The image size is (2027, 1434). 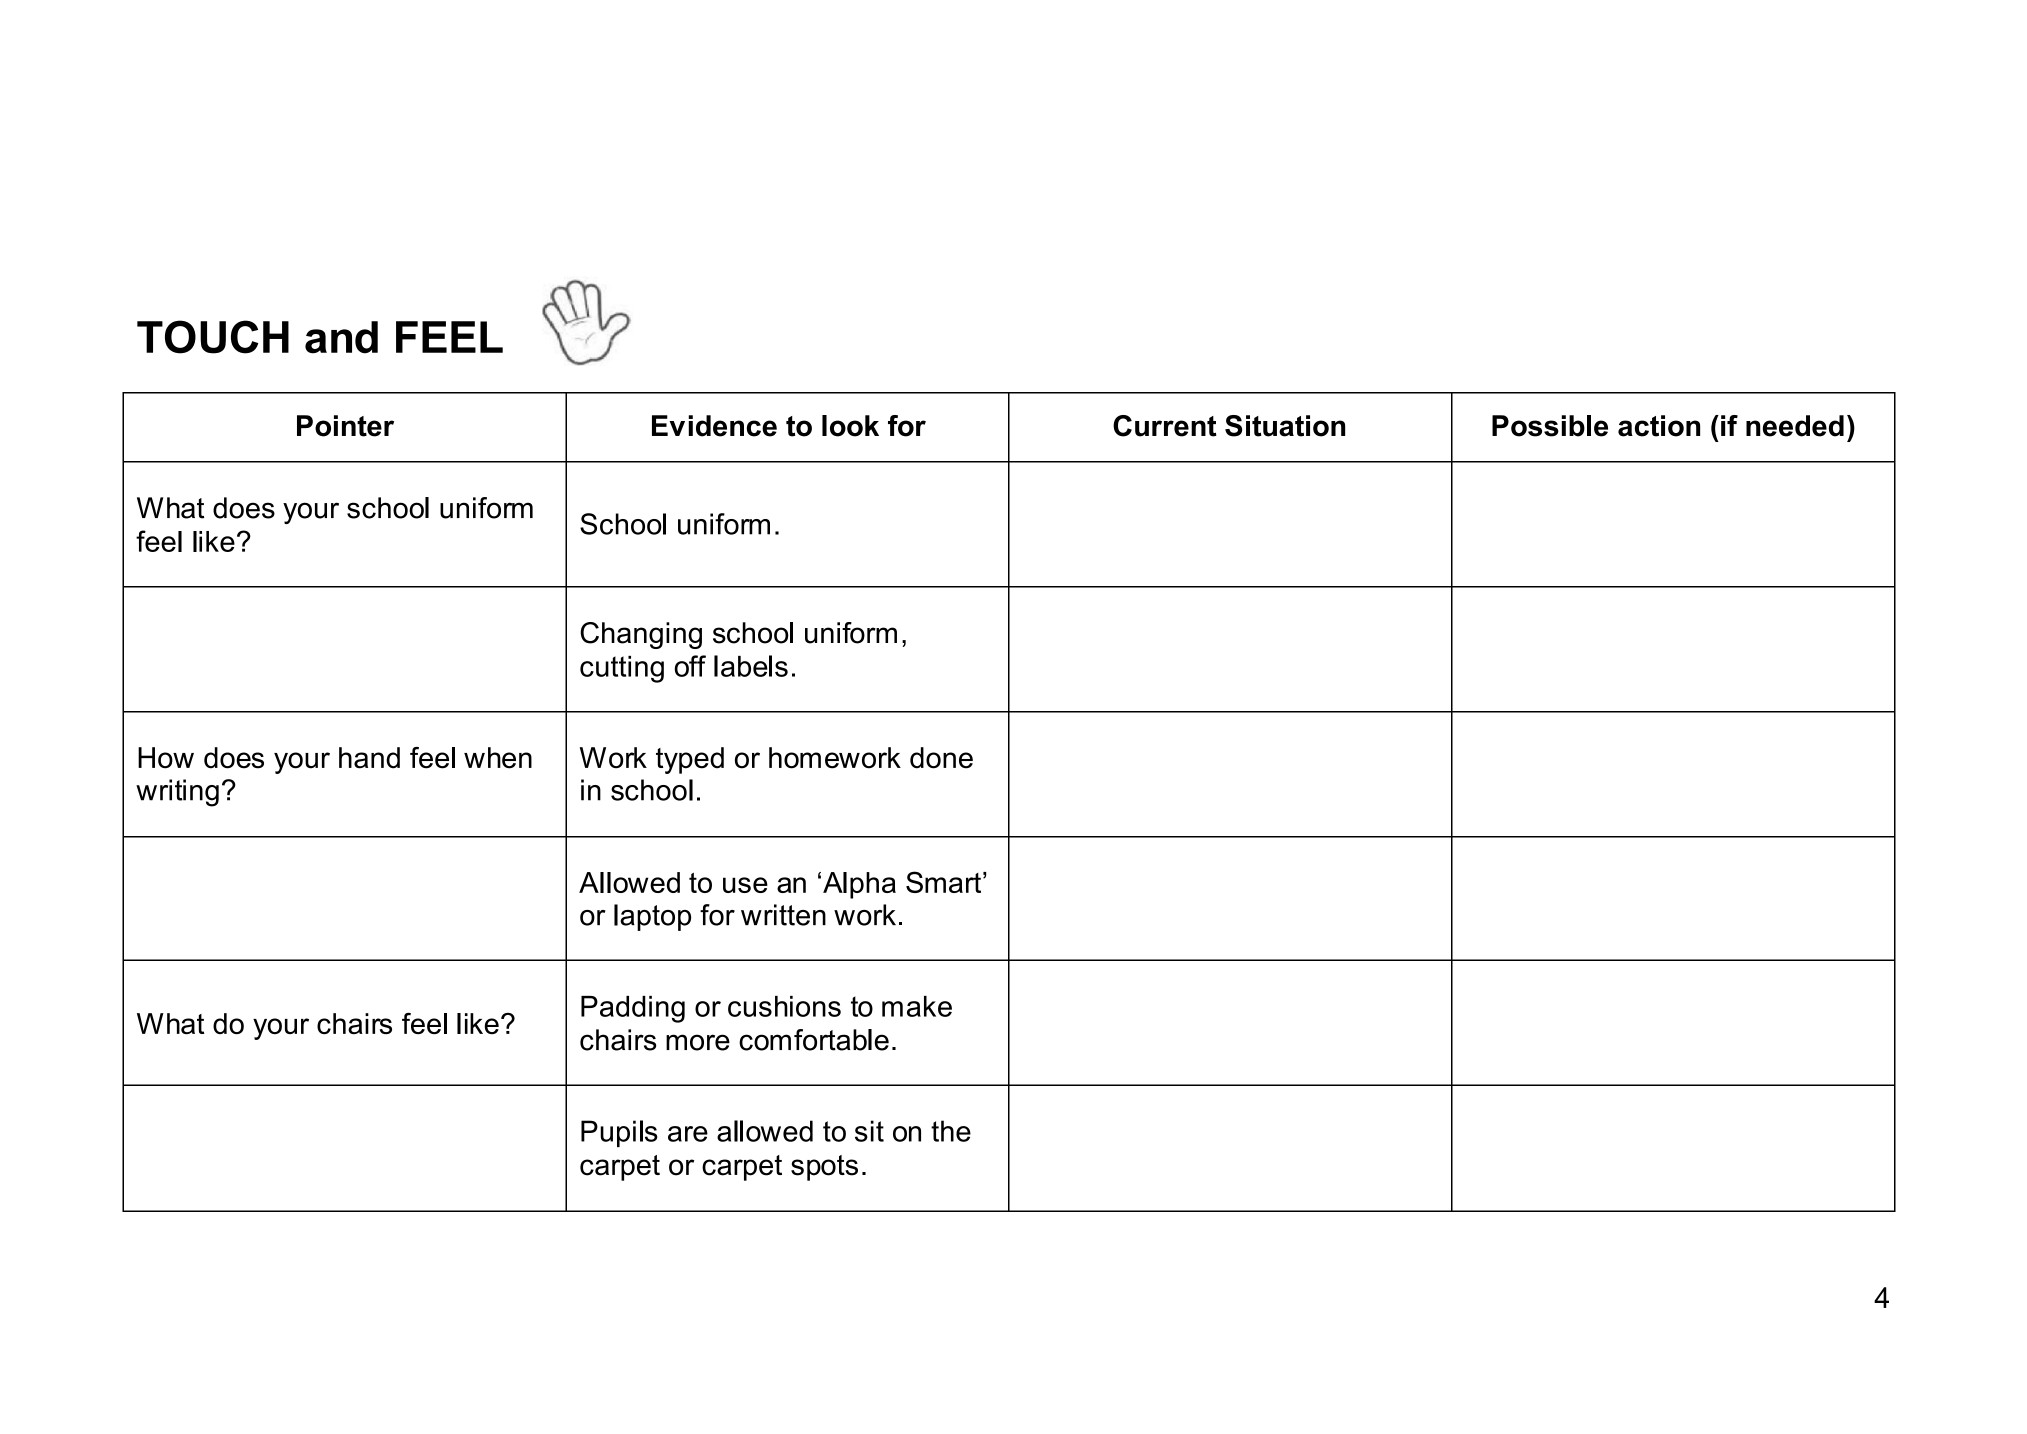 What do you see at coordinates (213, 337) in the document?
I see `TOUCH` at bounding box center [213, 337].
